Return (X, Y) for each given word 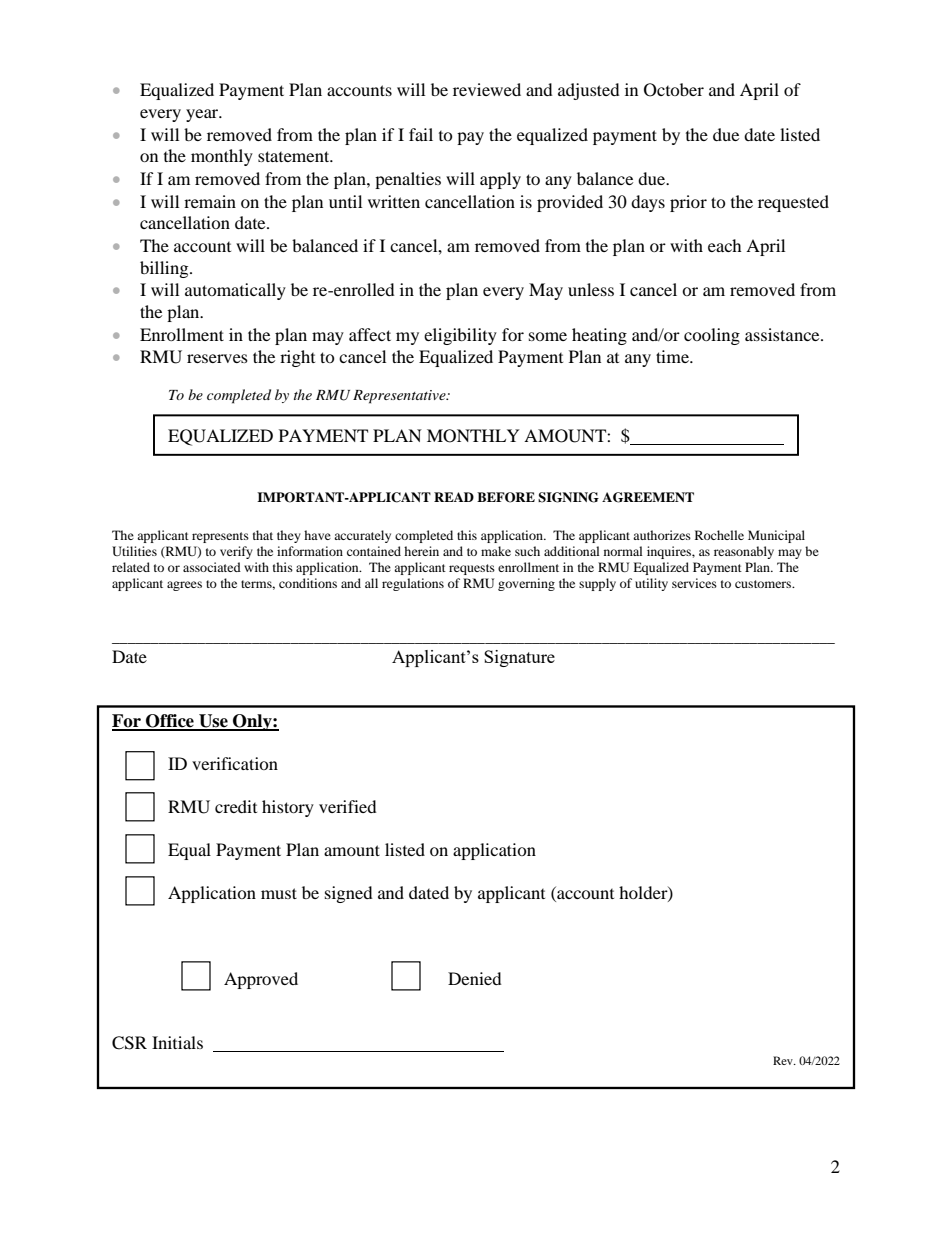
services (694, 583)
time (673, 356)
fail (421, 134)
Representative (400, 397)
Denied (475, 978)
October (674, 90)
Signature (519, 658)
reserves (217, 358)
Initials (177, 1042)
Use (213, 722)
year (203, 115)
